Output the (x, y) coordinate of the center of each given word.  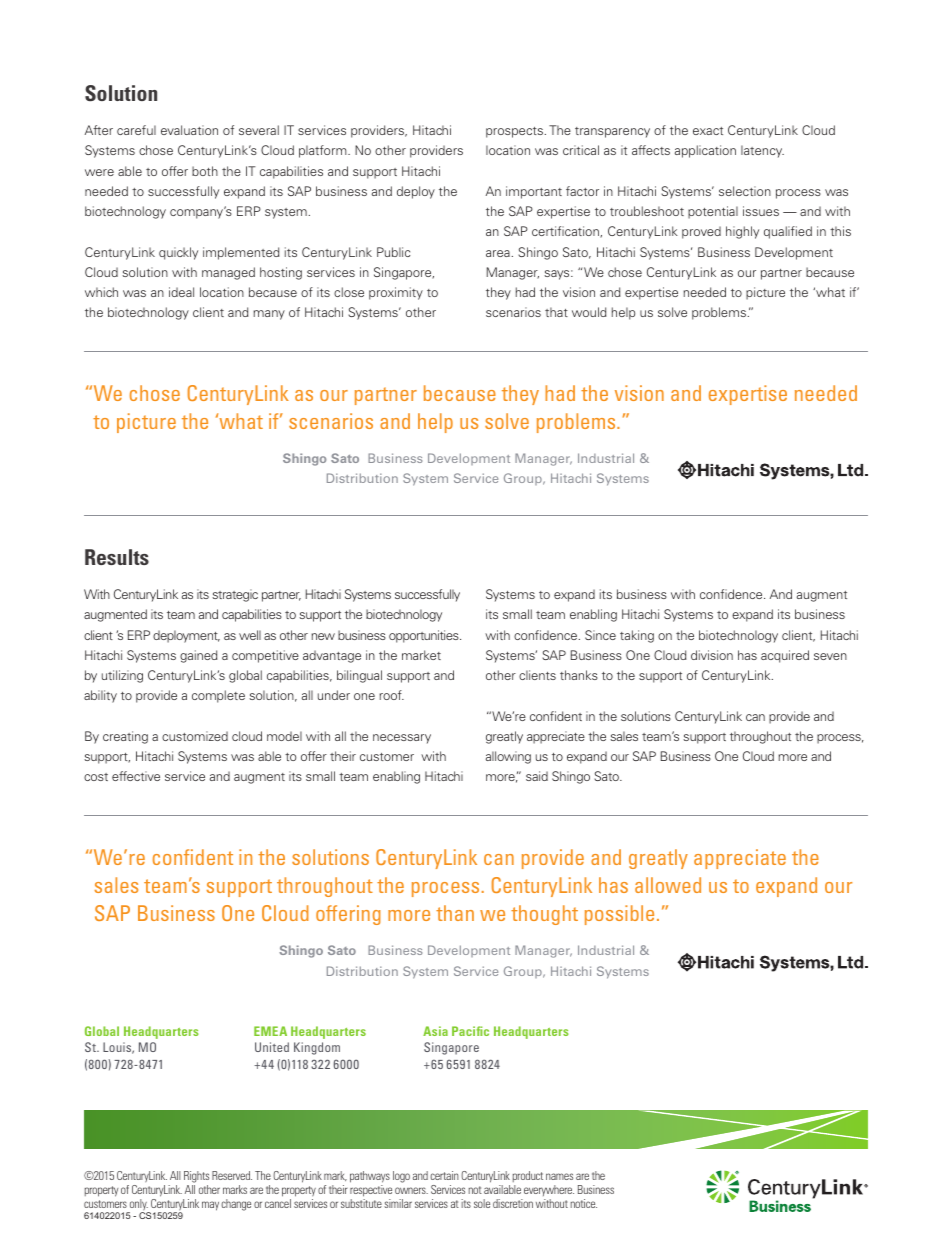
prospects (514, 132)
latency (762, 151)
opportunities (425, 636)
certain (444, 1175)
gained (199, 656)
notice (584, 1203)
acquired (785, 656)
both (205, 171)
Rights (196, 1177)
